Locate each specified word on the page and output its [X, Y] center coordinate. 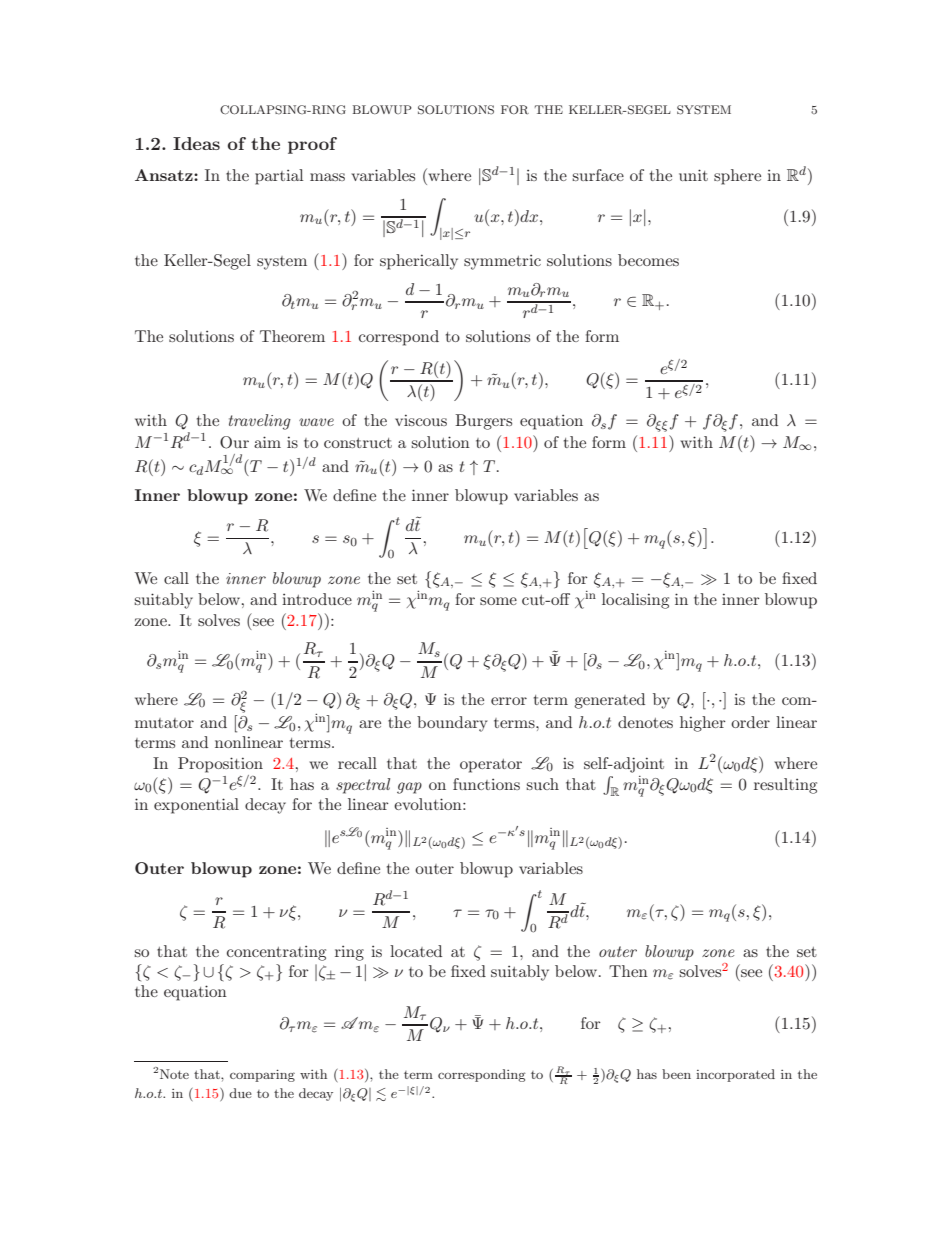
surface [598, 175]
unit [693, 175]
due [240, 1093]
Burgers [483, 422]
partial [279, 177]
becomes [648, 260]
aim [267, 442]
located [416, 951]
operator [491, 766]
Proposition [220, 765]
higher [703, 724]
